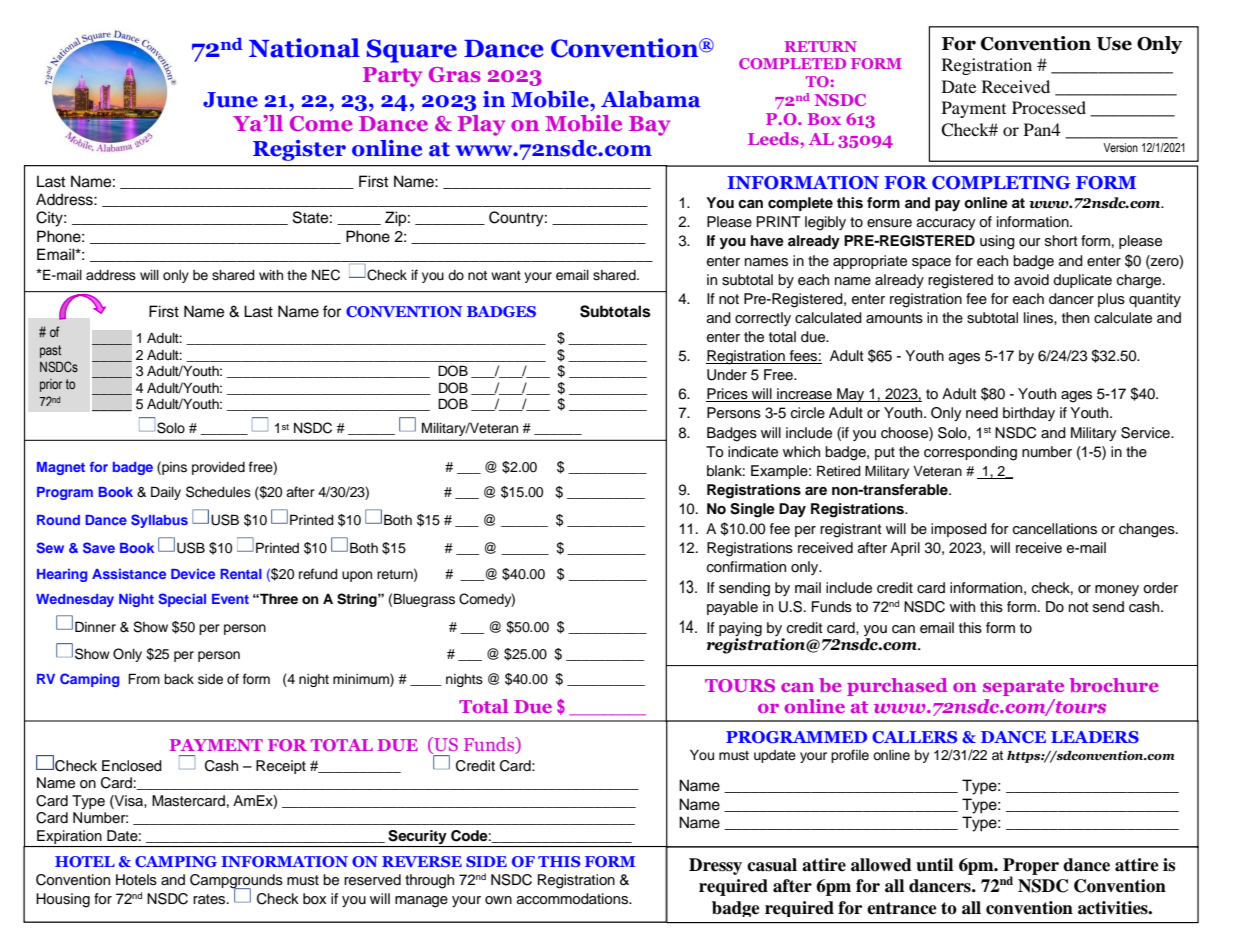 The width and height of the screenshot is (1233, 952). What do you see at coordinates (230, 100) in the screenshot?
I see `June` at bounding box center [230, 100].
